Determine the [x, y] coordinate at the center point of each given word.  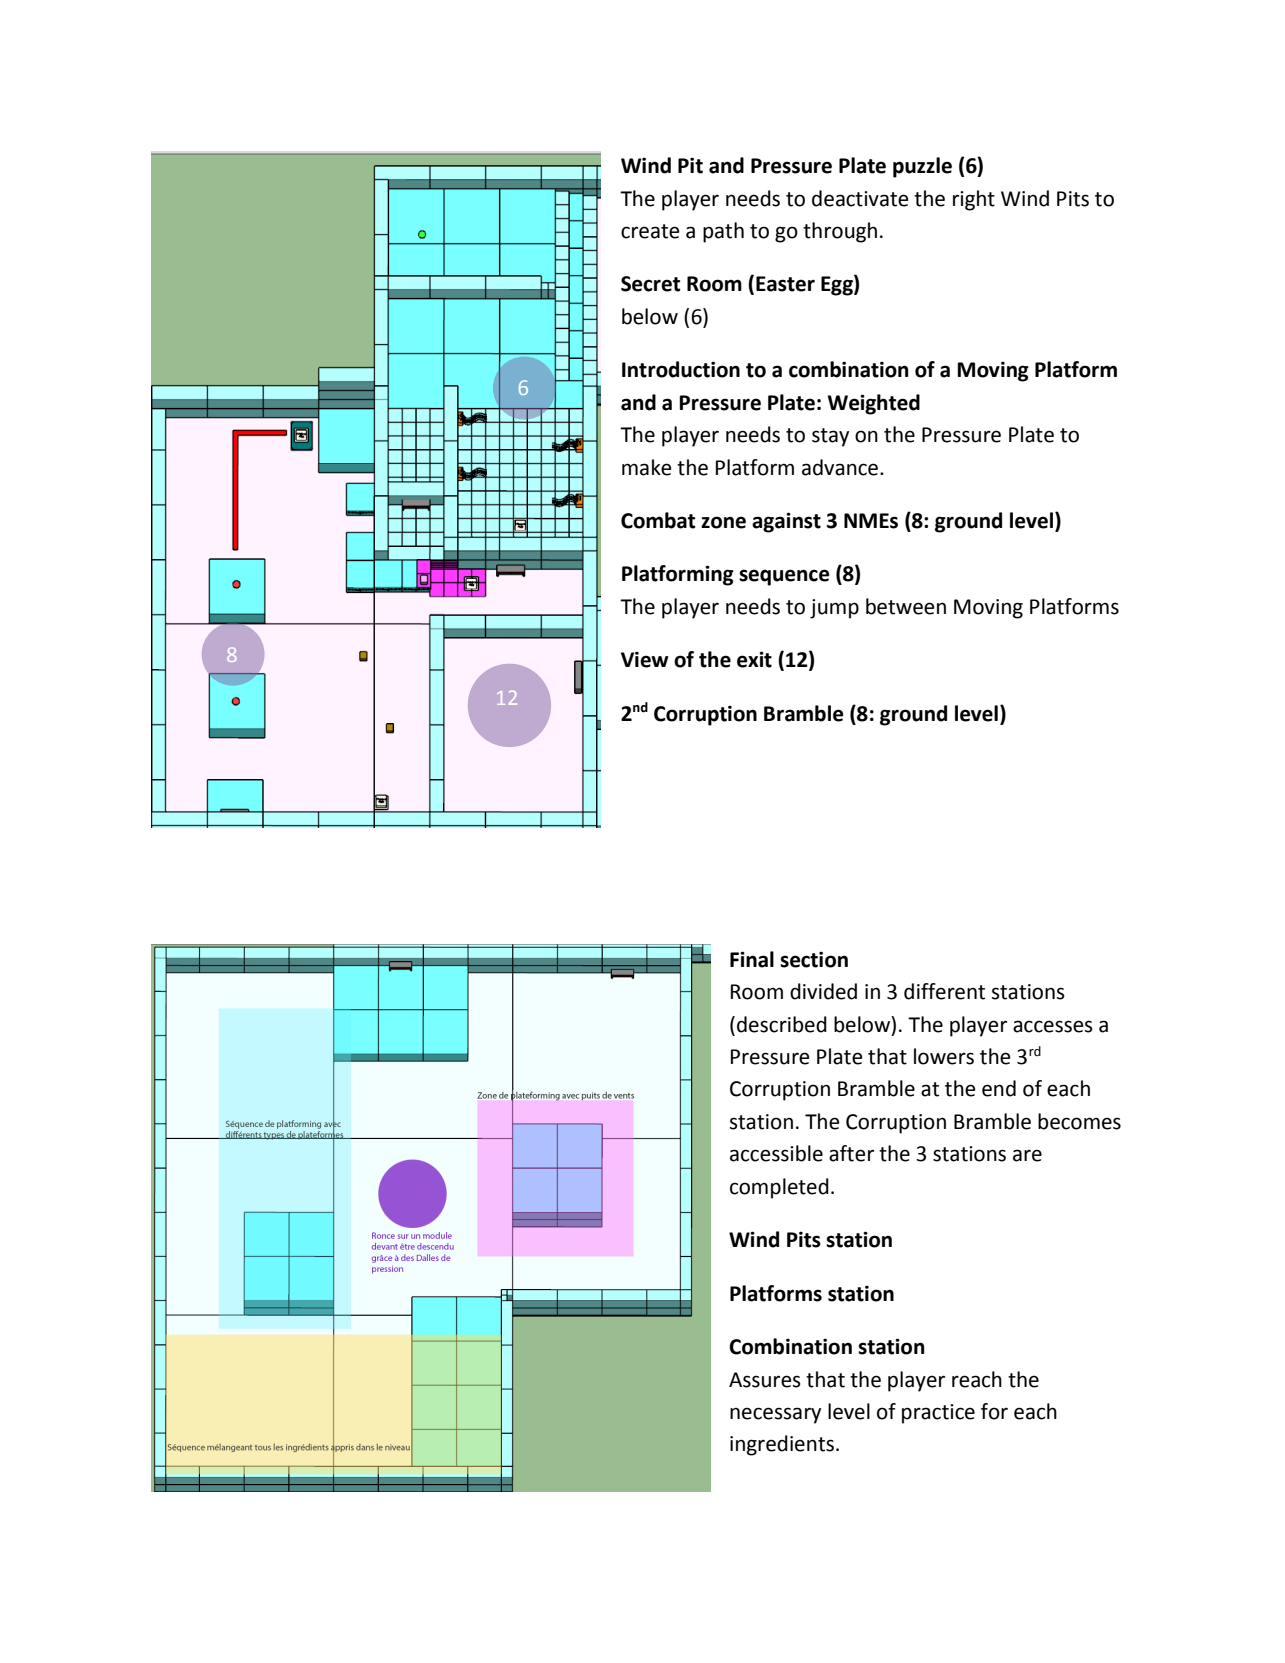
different [944, 991]
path [723, 232]
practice [938, 1414]
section [814, 959]
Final [752, 959]
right [974, 200]
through [840, 232]
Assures [765, 1380]
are [1027, 1155]
